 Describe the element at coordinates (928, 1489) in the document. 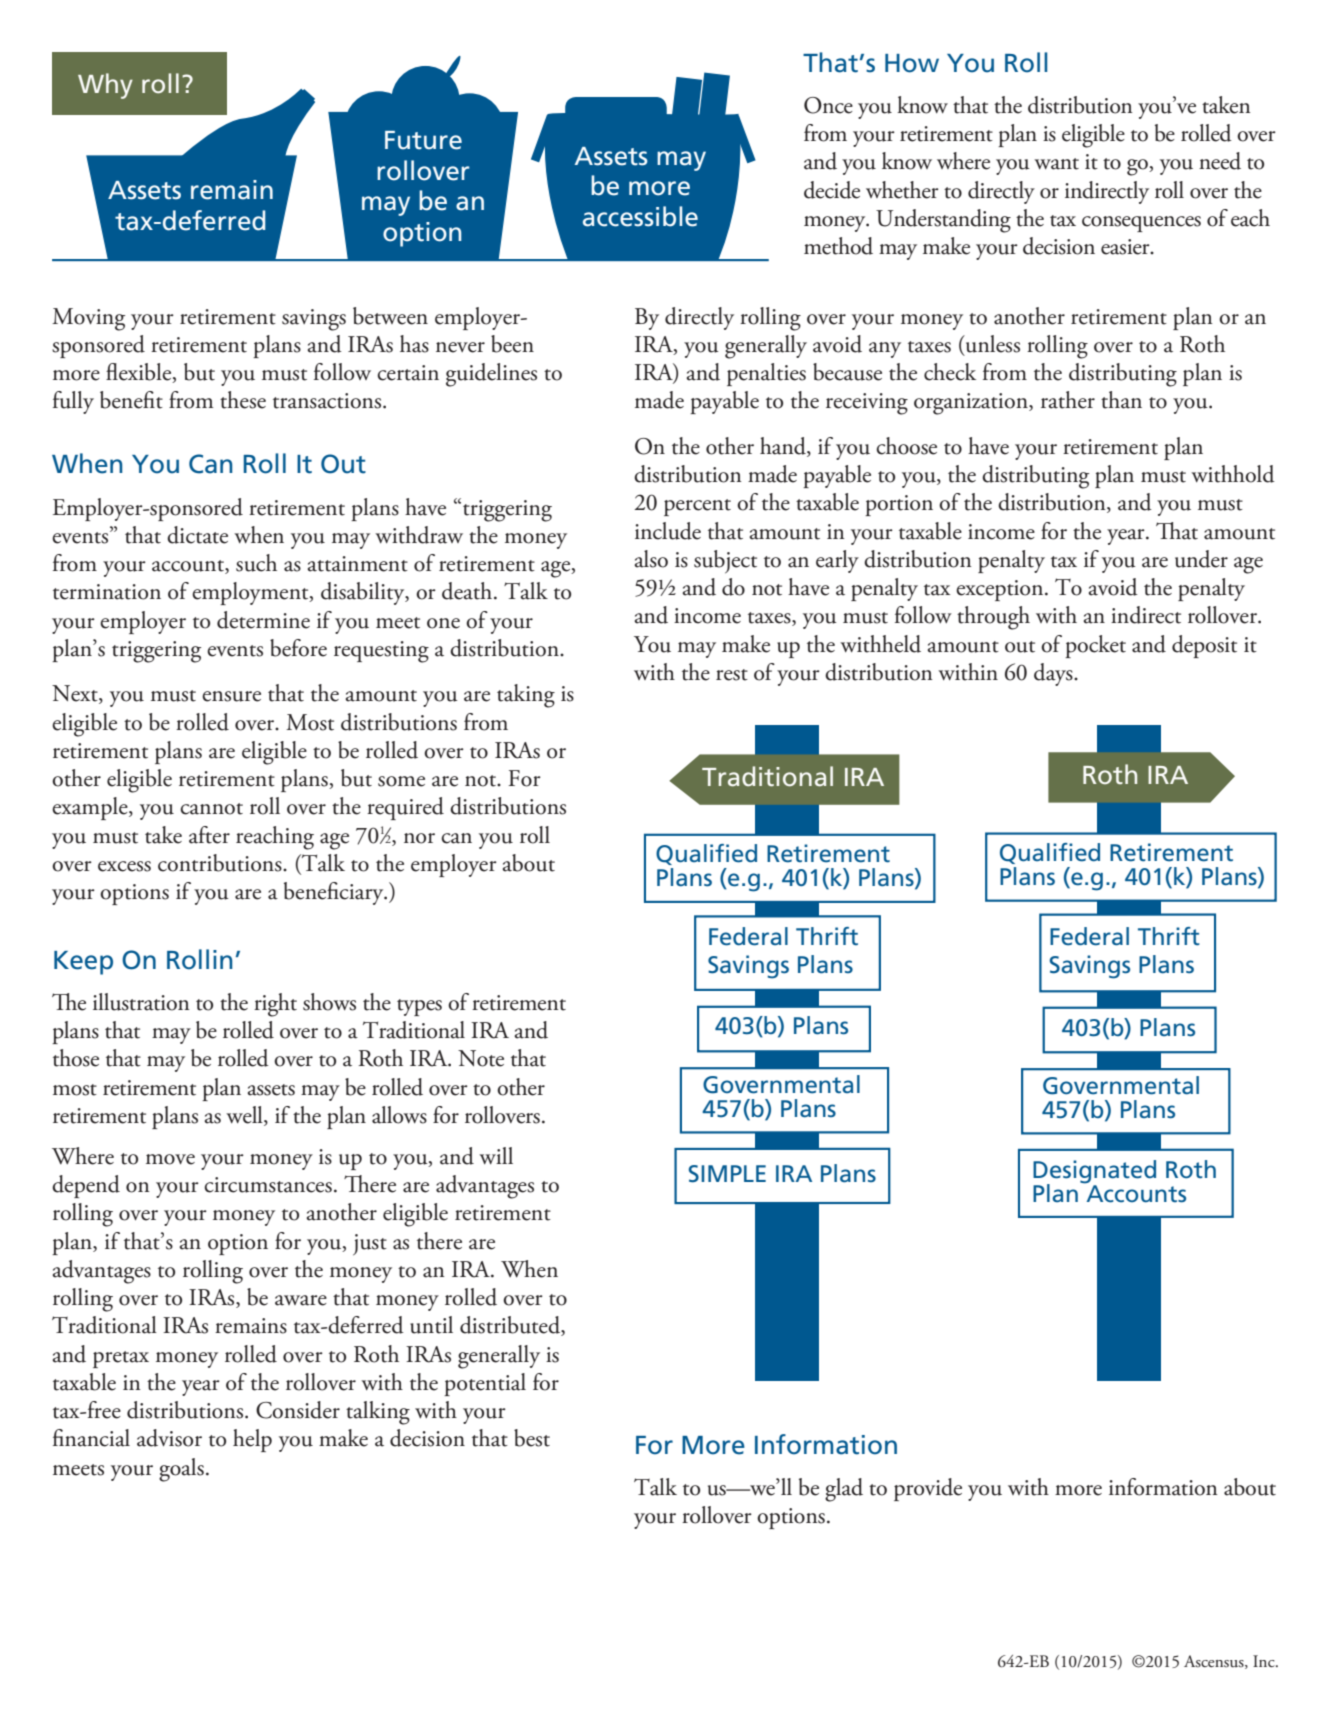

I see `provide` at that location.
